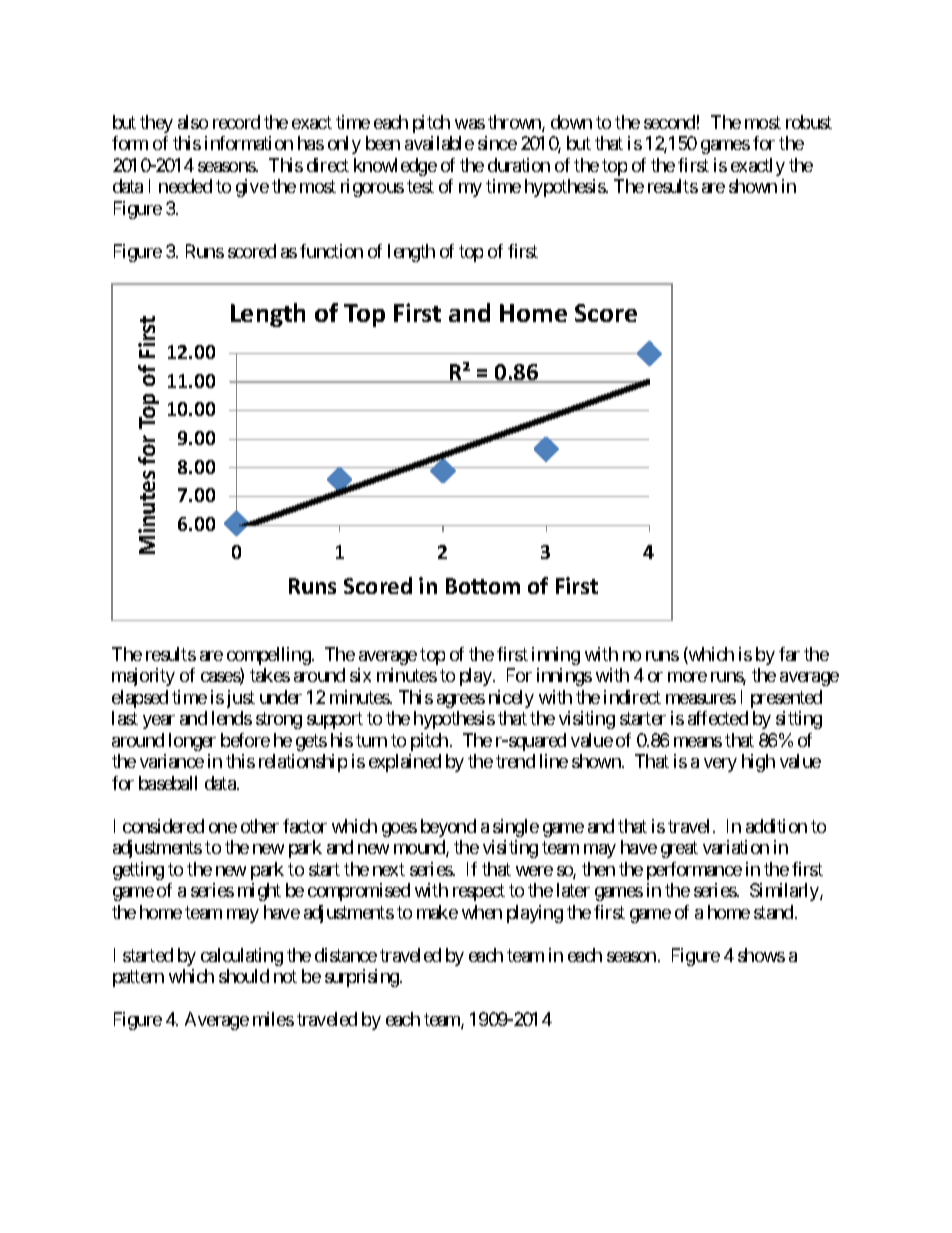 The height and width of the screenshot is (1233, 952). What do you see at coordinates (809, 122) in the screenshot?
I see `robust` at bounding box center [809, 122].
